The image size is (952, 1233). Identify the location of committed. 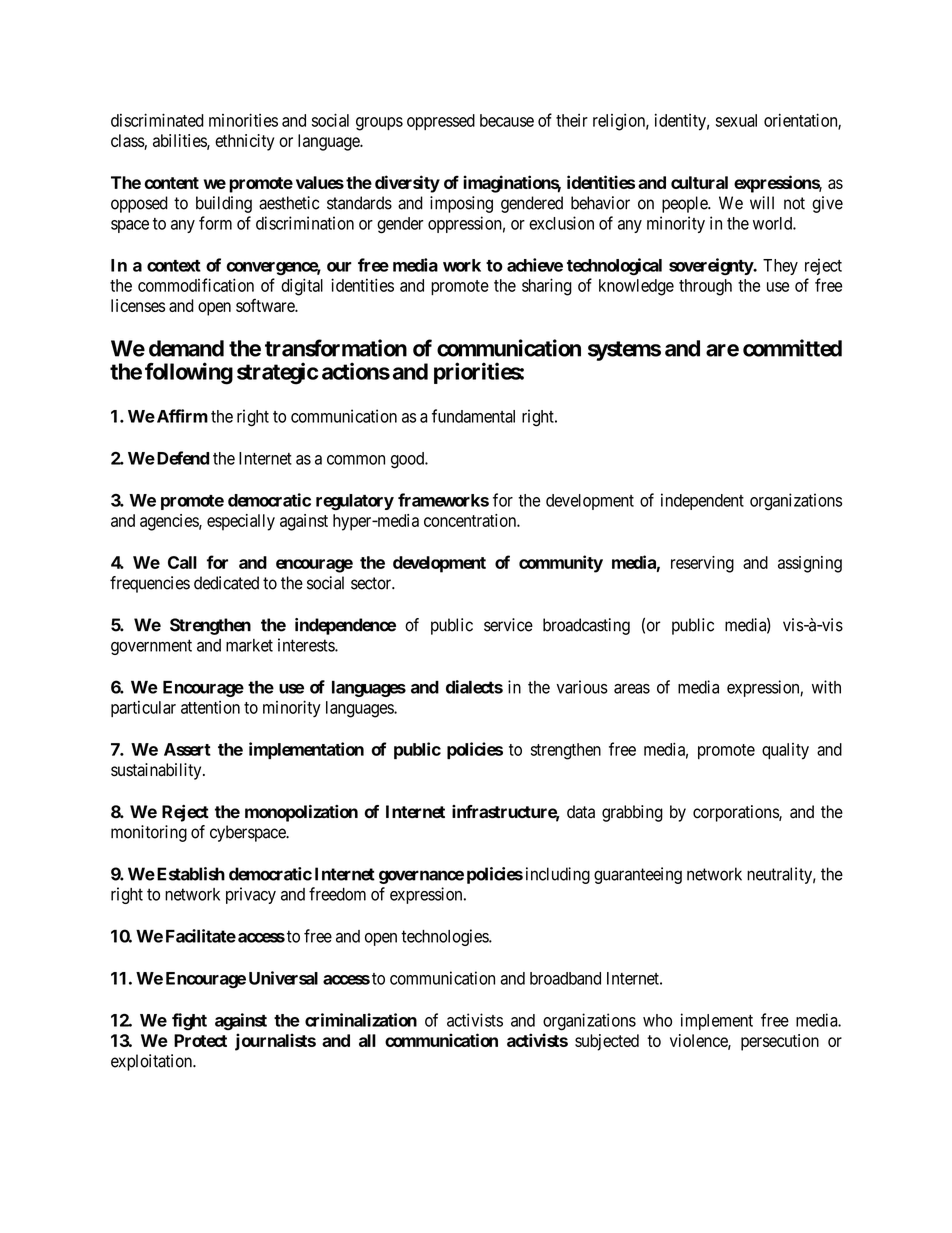
(792, 348).
